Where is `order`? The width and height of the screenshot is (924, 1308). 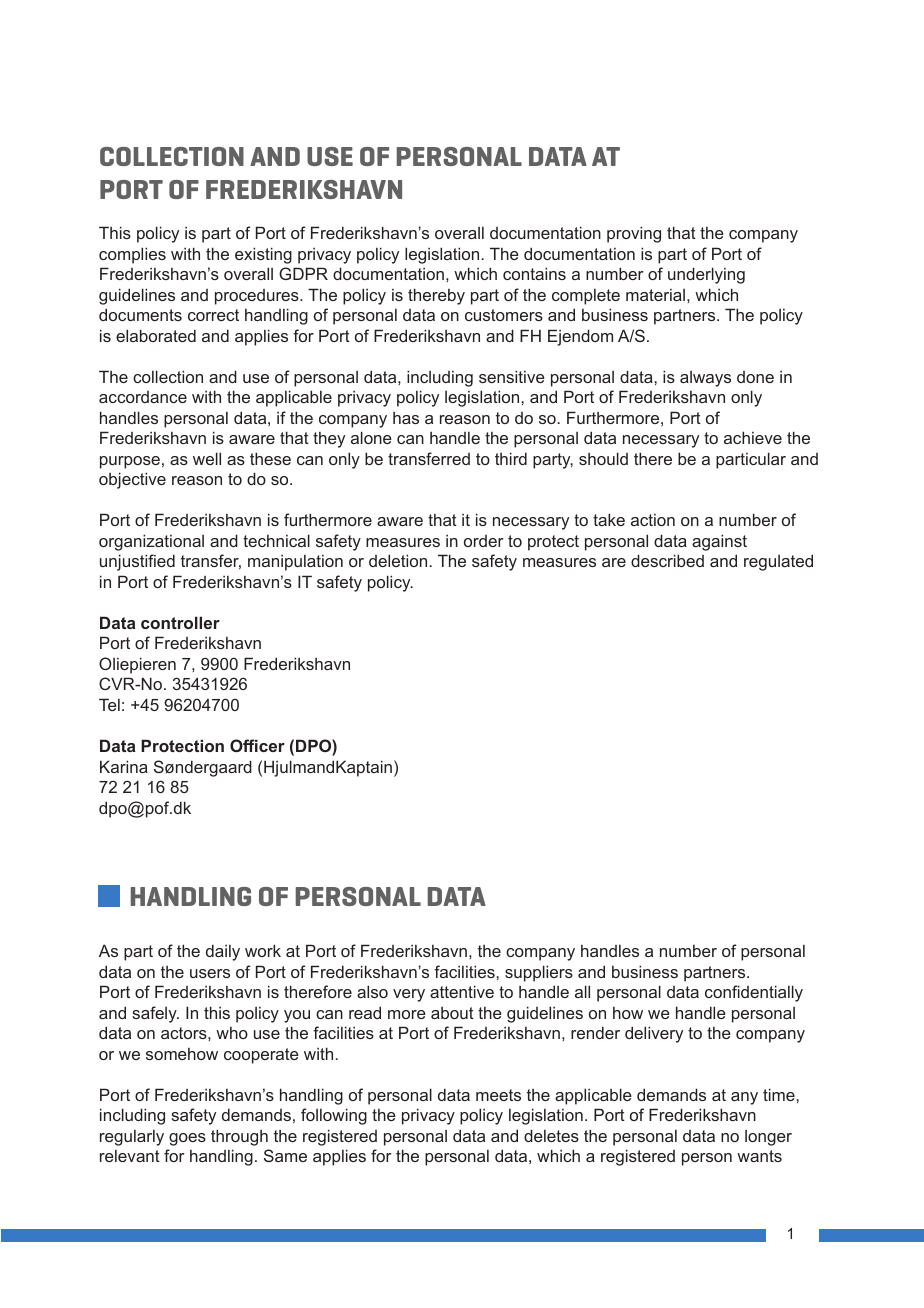 order is located at coordinates (484, 541).
